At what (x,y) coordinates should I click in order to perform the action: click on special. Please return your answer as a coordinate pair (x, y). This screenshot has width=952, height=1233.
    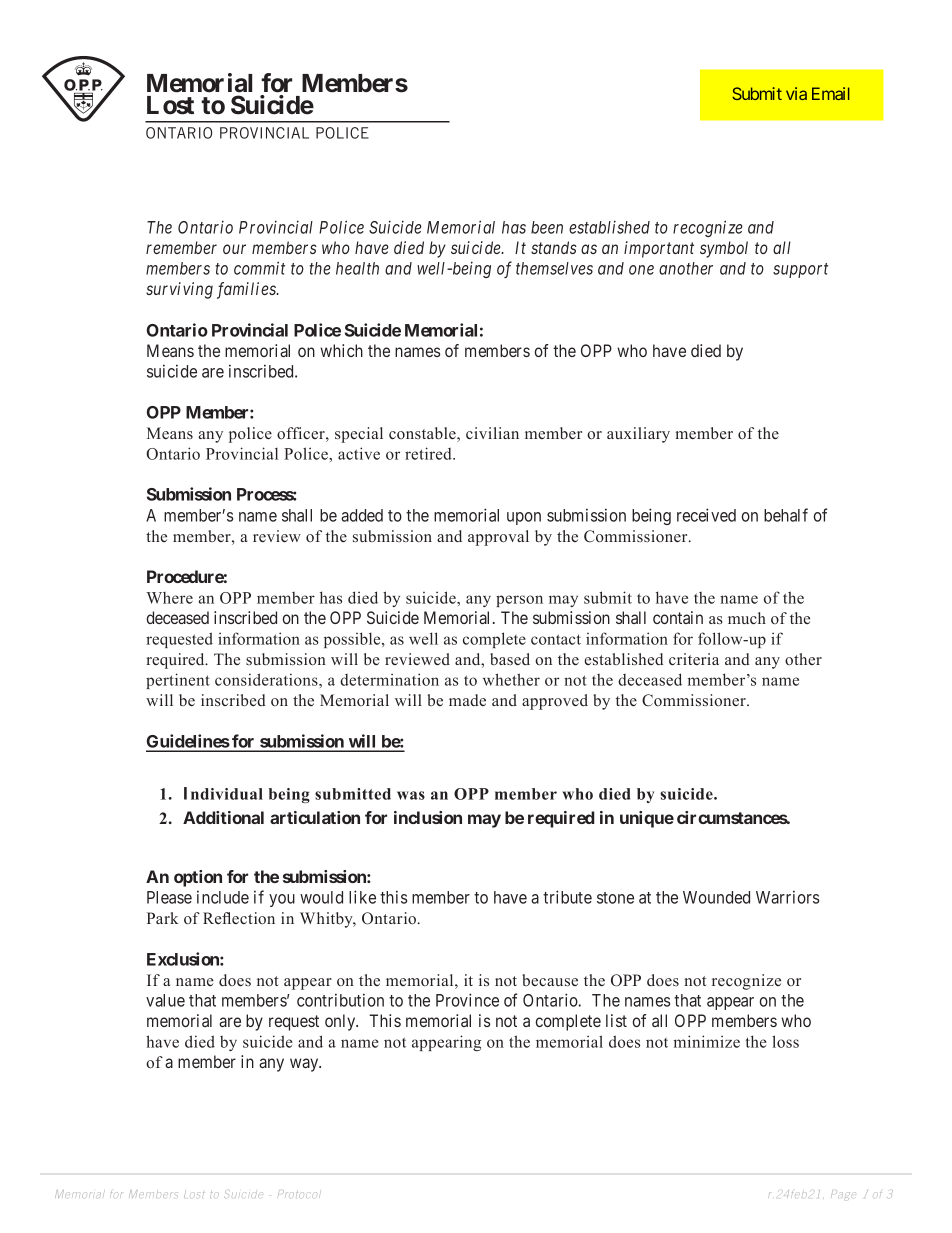
    Looking at the image, I should click on (359, 435).
